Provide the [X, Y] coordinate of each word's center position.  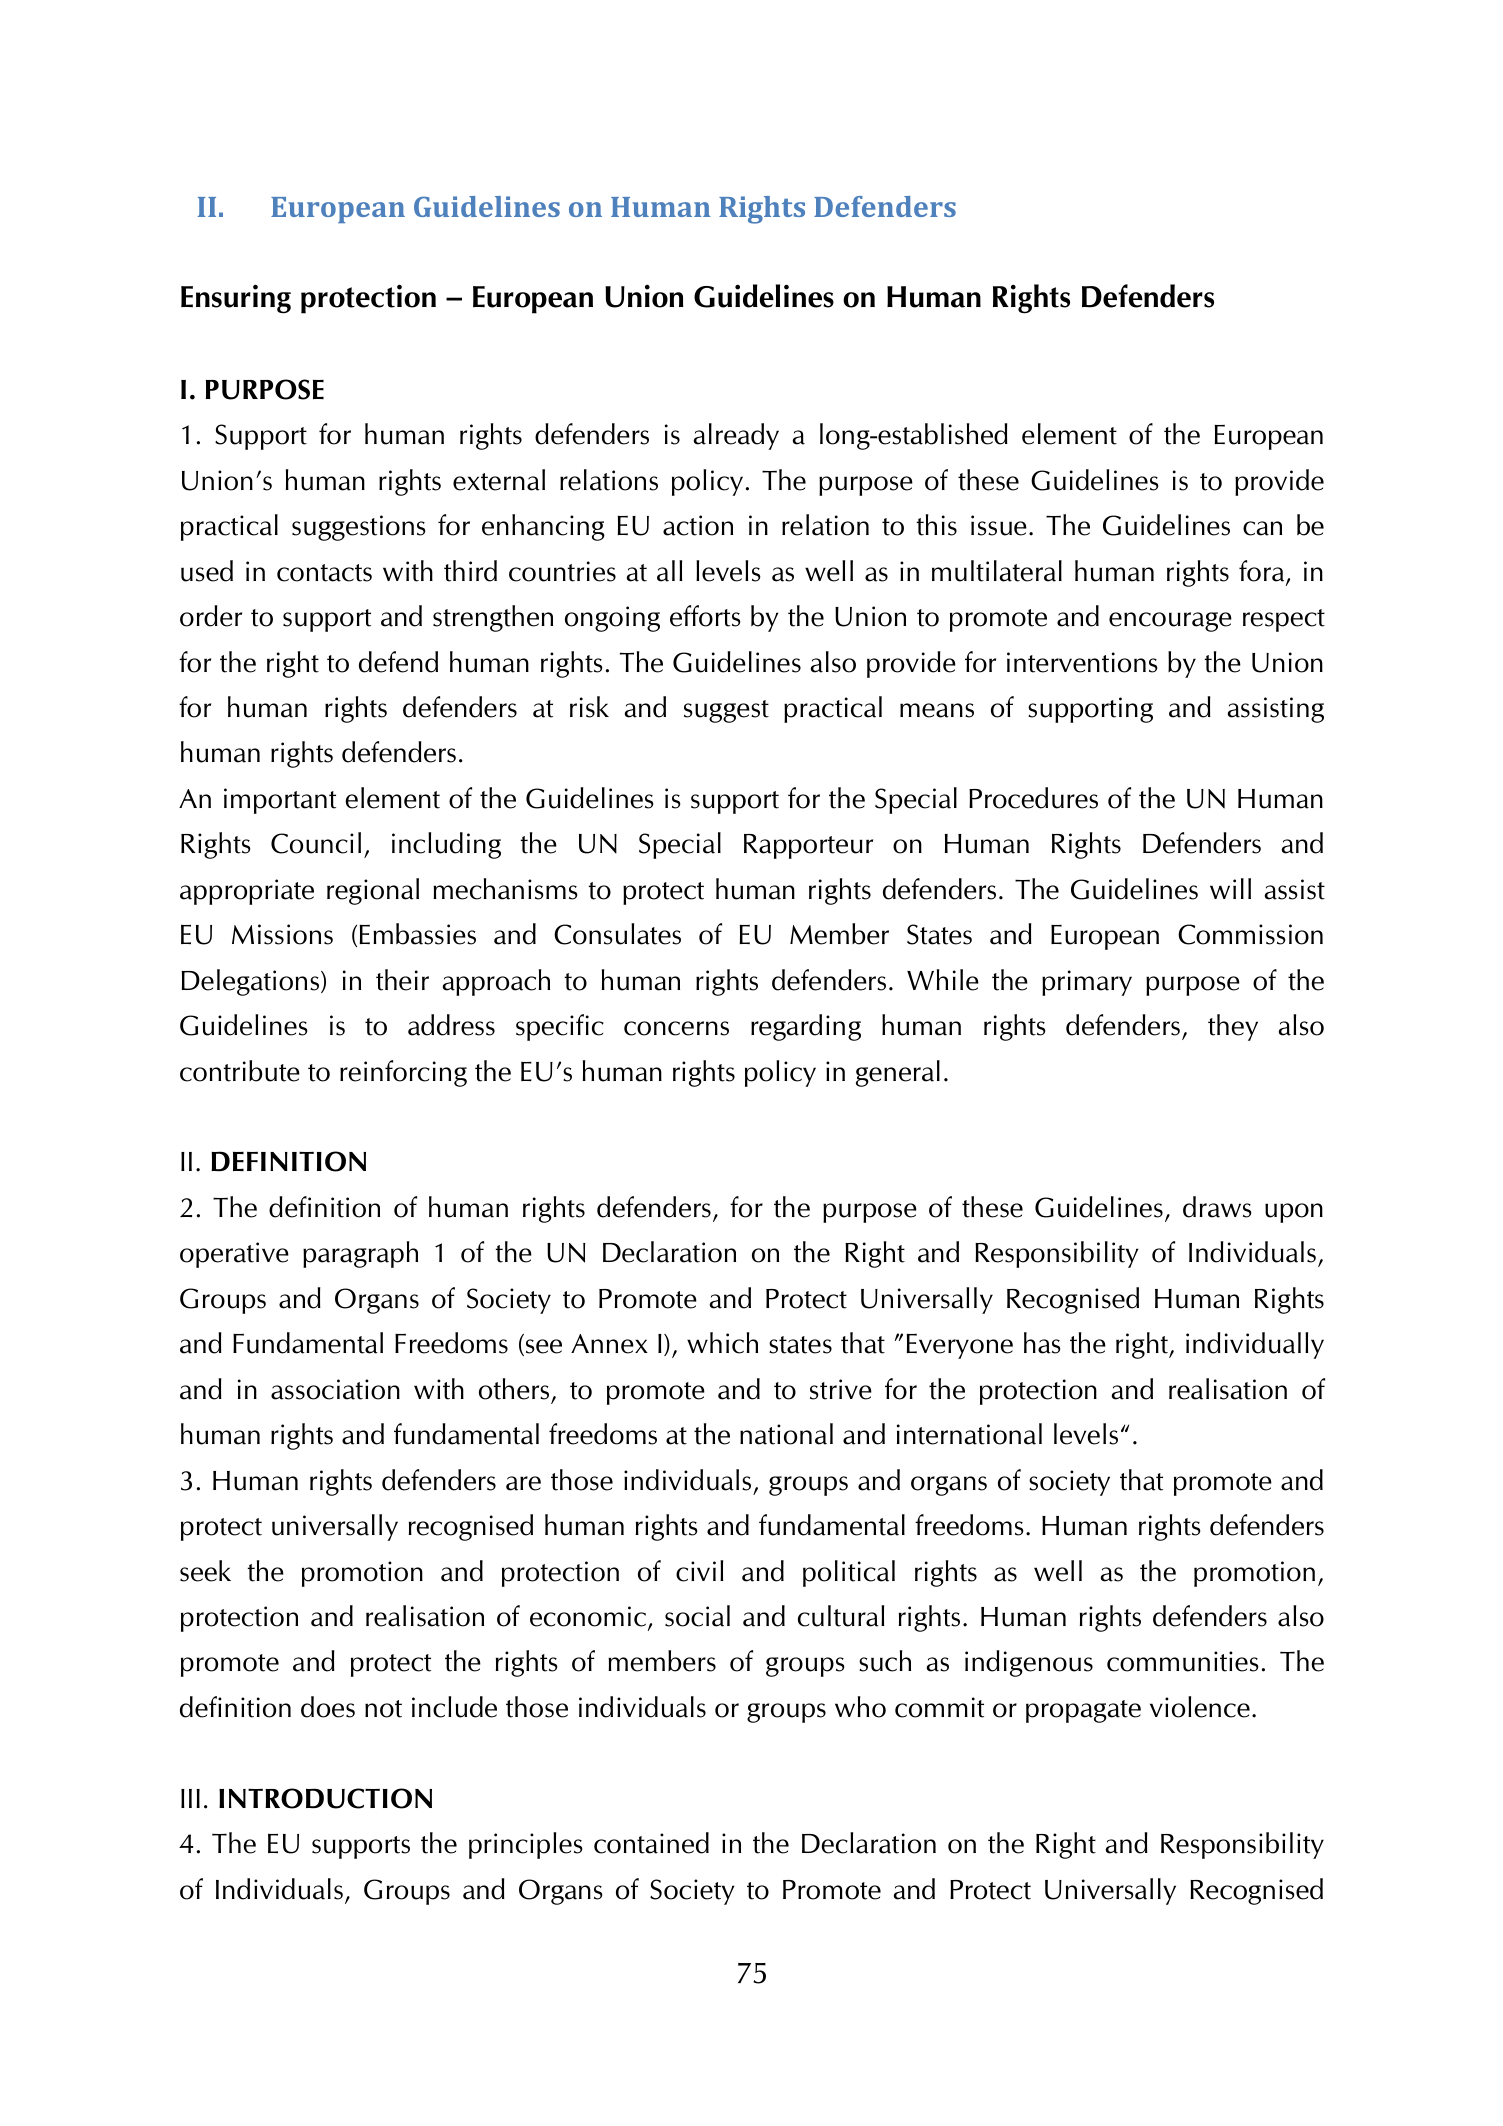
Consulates [617, 934]
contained [651, 1843]
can [1262, 528]
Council [316, 843]
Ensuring [236, 299]
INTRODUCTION [325, 1798]
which [722, 1343]
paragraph [360, 1254]
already [736, 436]
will [1230, 888]
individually [1255, 1345]
